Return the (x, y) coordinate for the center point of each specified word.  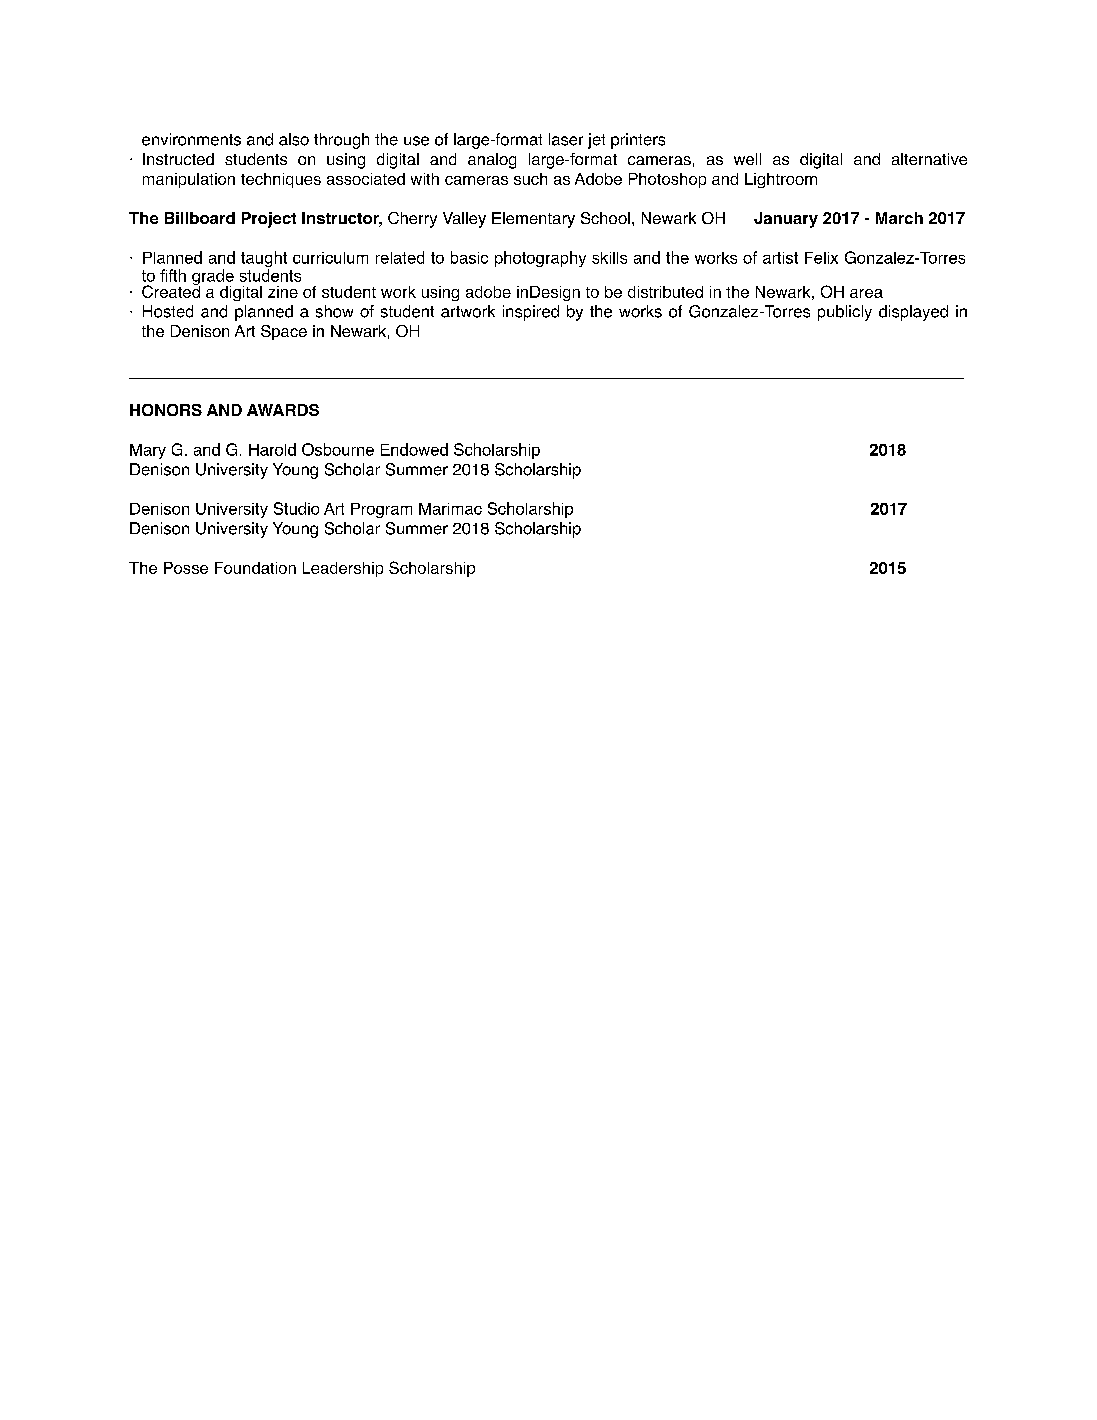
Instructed (178, 159)
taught (264, 260)
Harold (272, 449)
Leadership (343, 569)
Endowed (414, 449)
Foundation (255, 568)
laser (566, 139)
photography (540, 259)
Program (381, 510)
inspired (531, 313)
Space (284, 332)
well (747, 159)
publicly (845, 313)
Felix (821, 258)
